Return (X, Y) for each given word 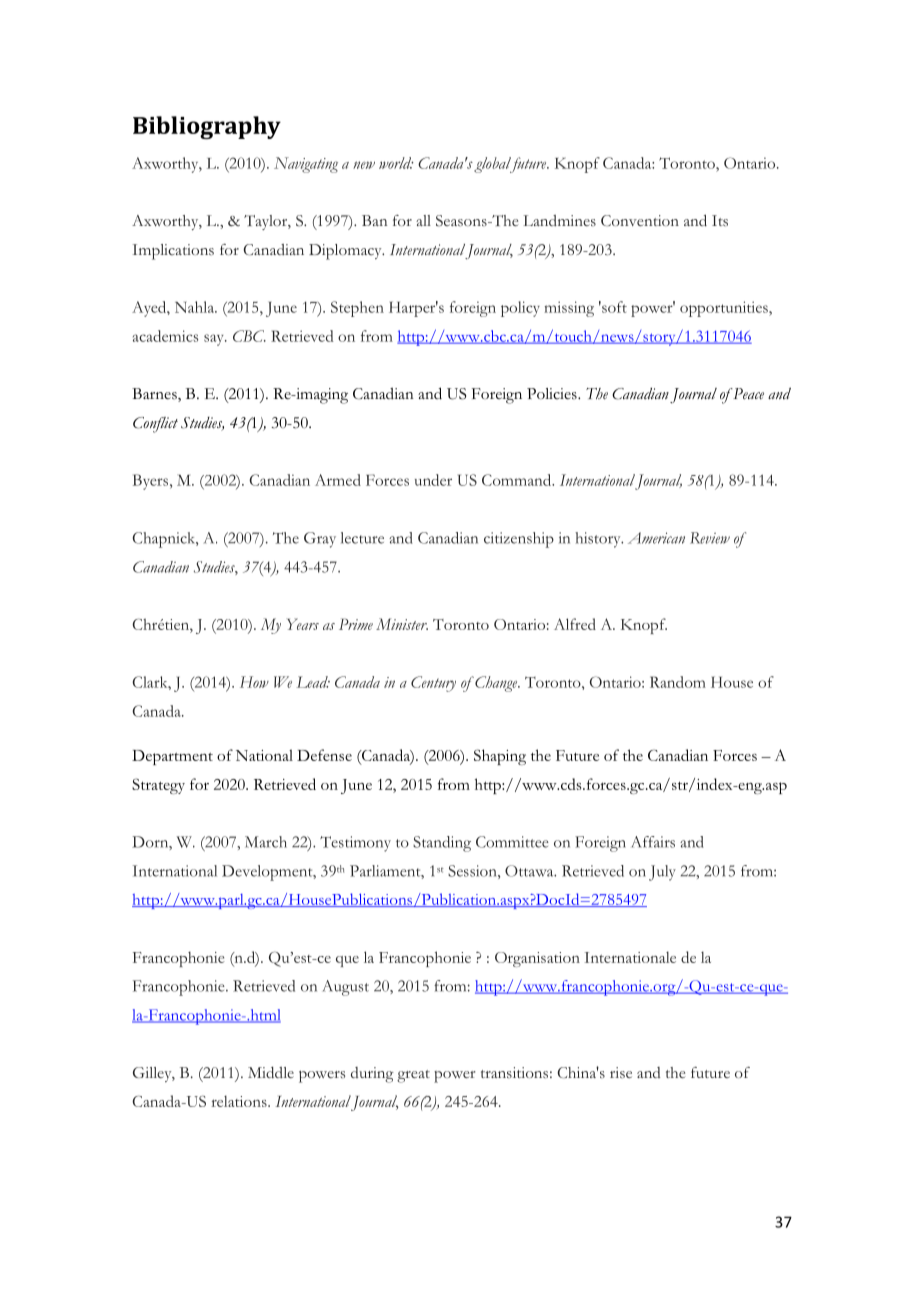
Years (303, 624)
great (413, 1076)
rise (621, 1073)
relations (240, 1101)
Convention (640, 220)
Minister (402, 624)
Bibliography (207, 127)
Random (678, 682)
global (493, 165)
